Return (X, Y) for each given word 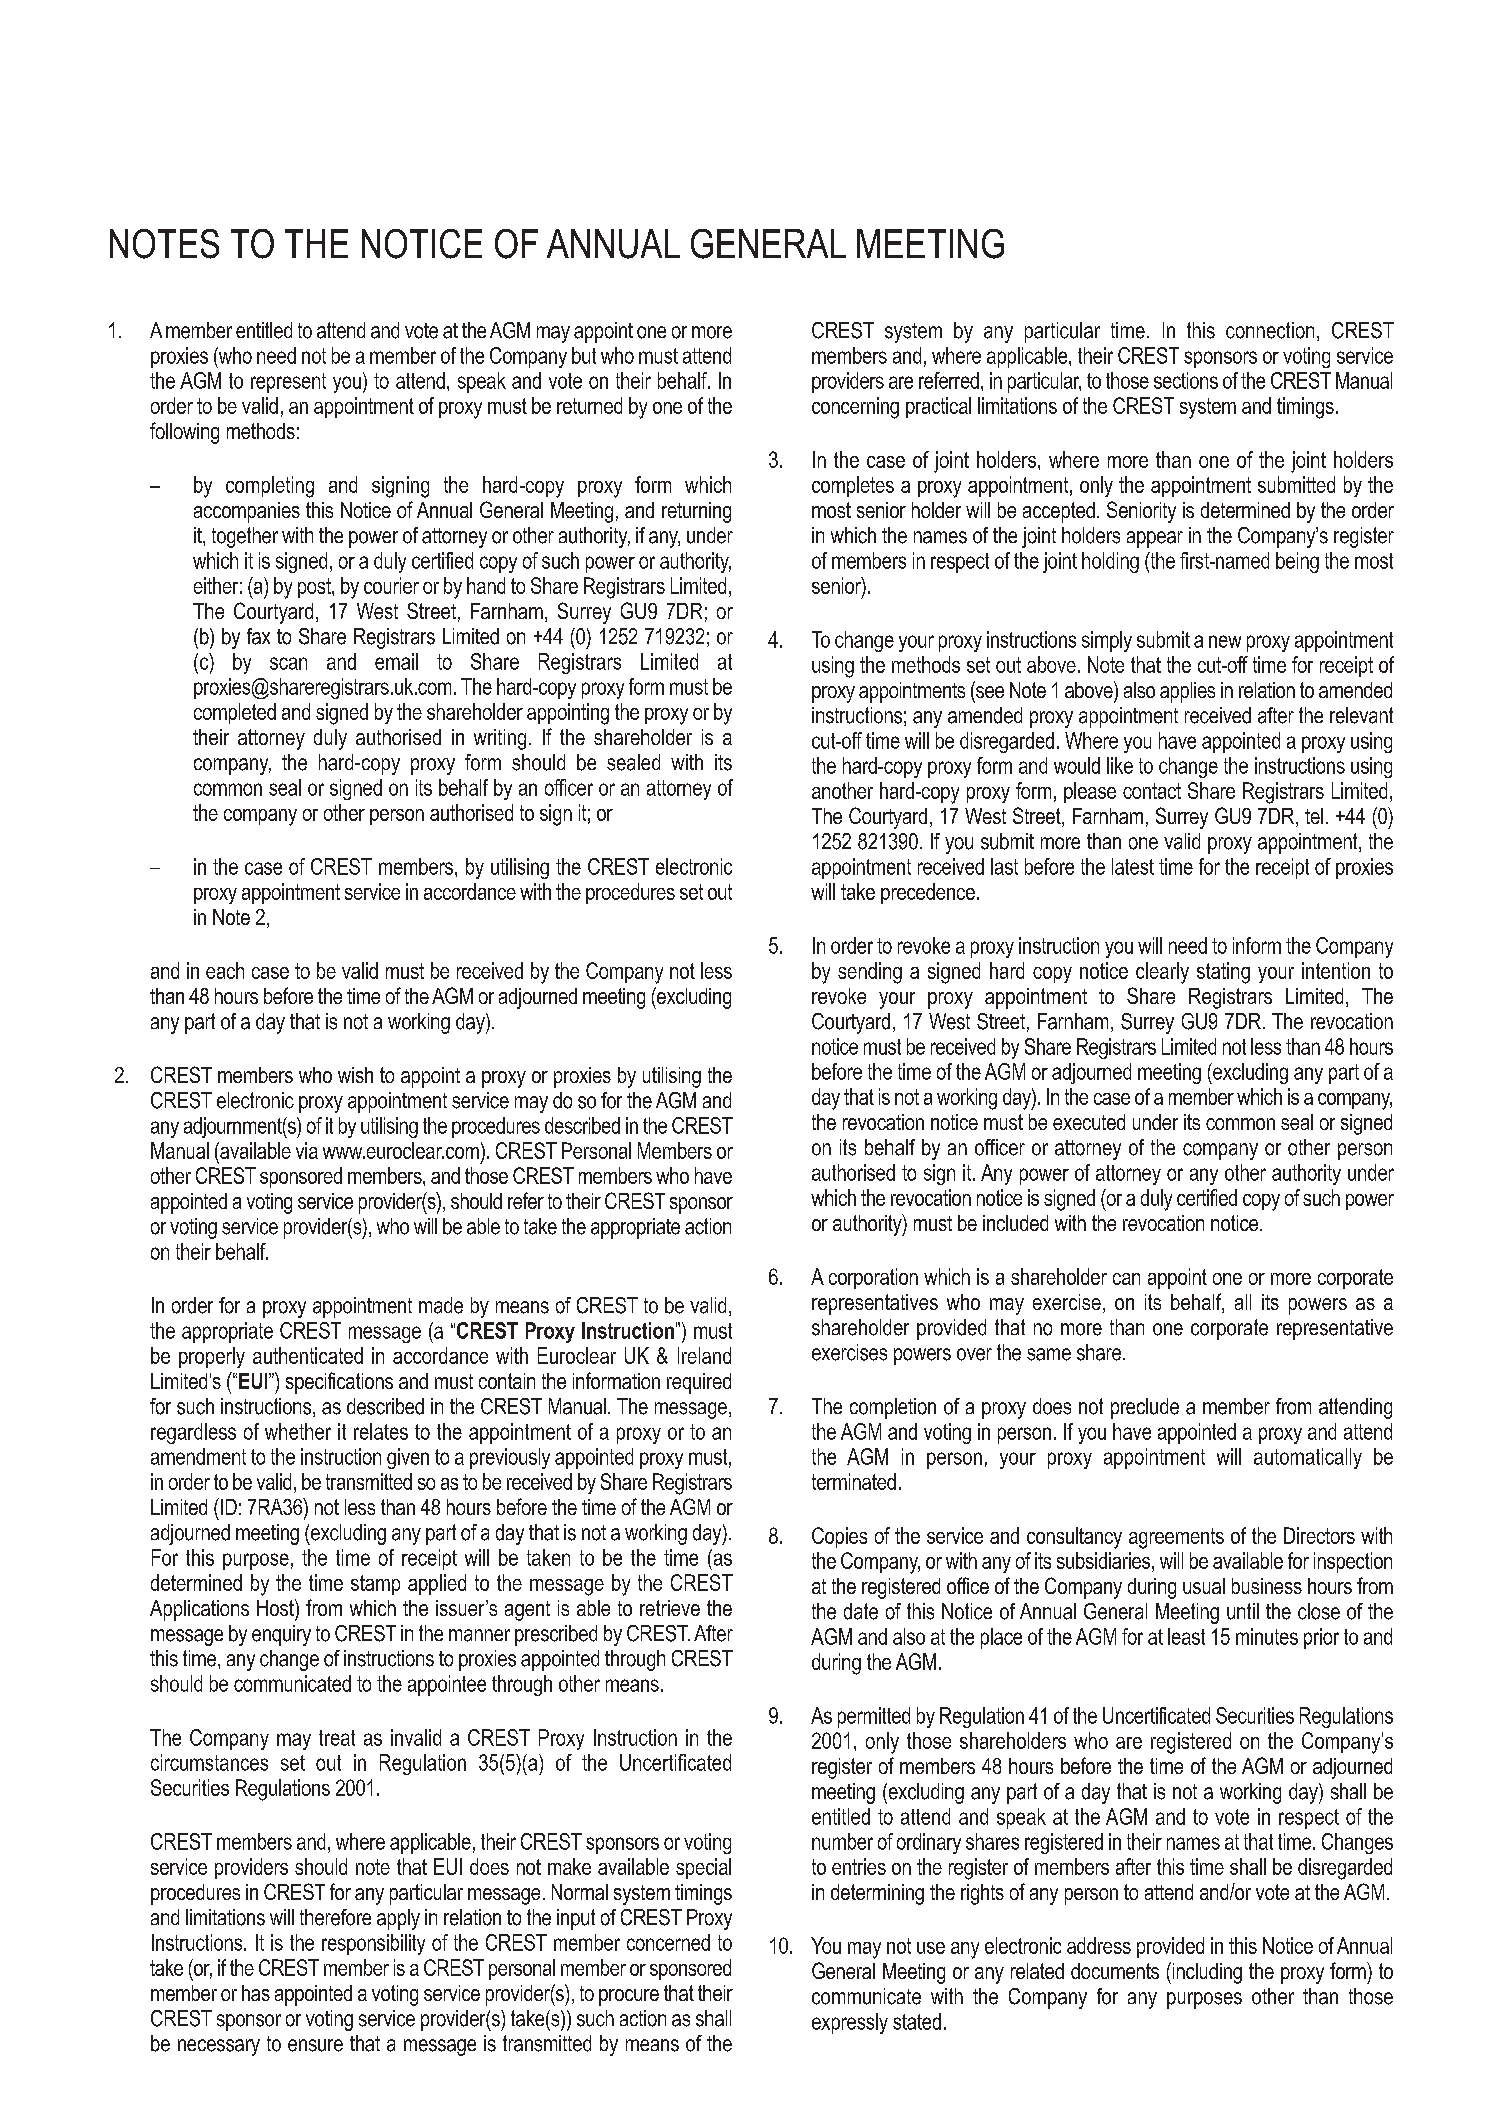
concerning (855, 408)
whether (298, 1431)
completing (270, 487)
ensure (315, 2045)
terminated (854, 1481)
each (225, 970)
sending (870, 973)
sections (1186, 380)
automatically (1308, 1458)
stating (1223, 973)
